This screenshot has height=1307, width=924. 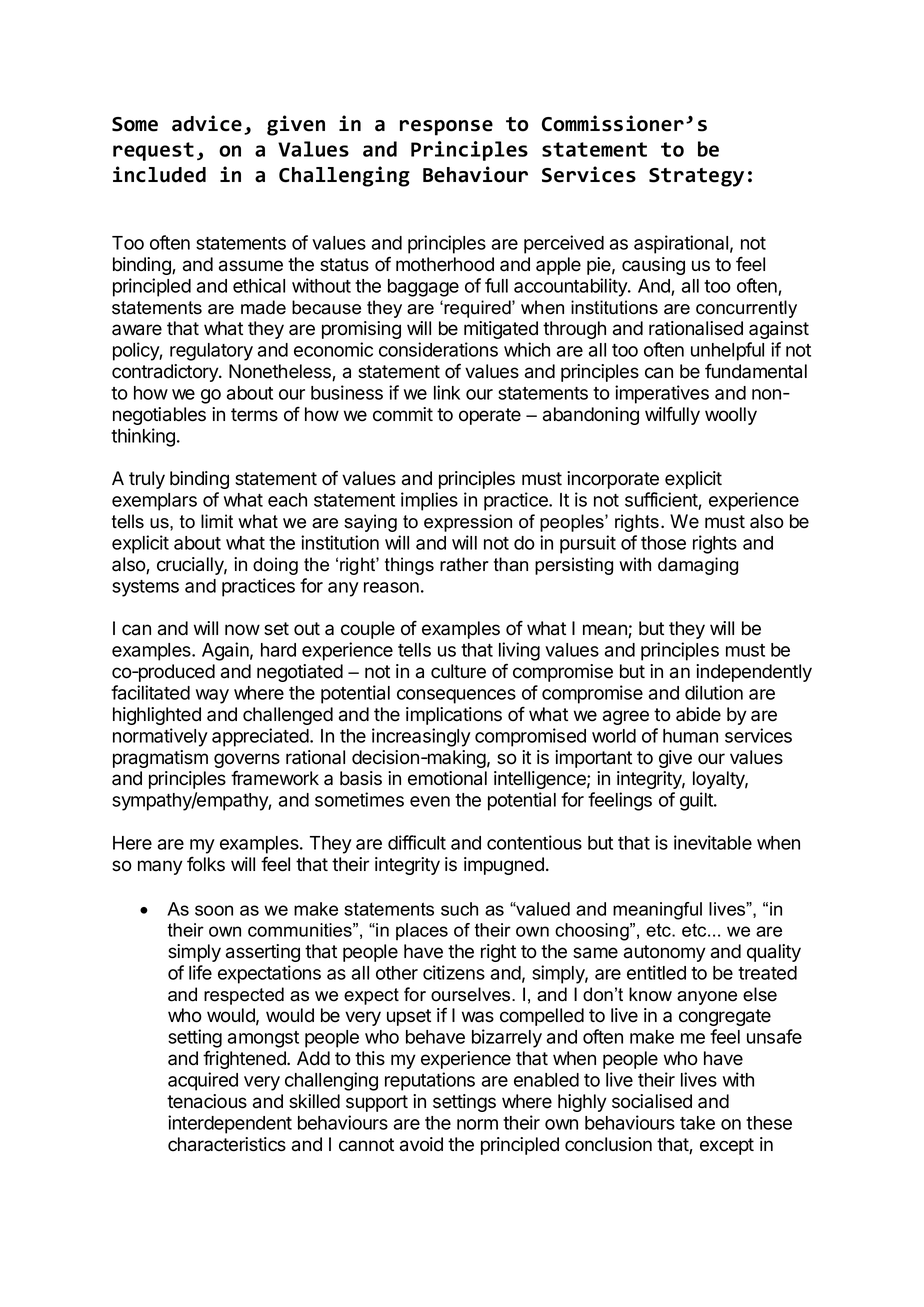 I want to click on avoid, so click(x=421, y=1144).
